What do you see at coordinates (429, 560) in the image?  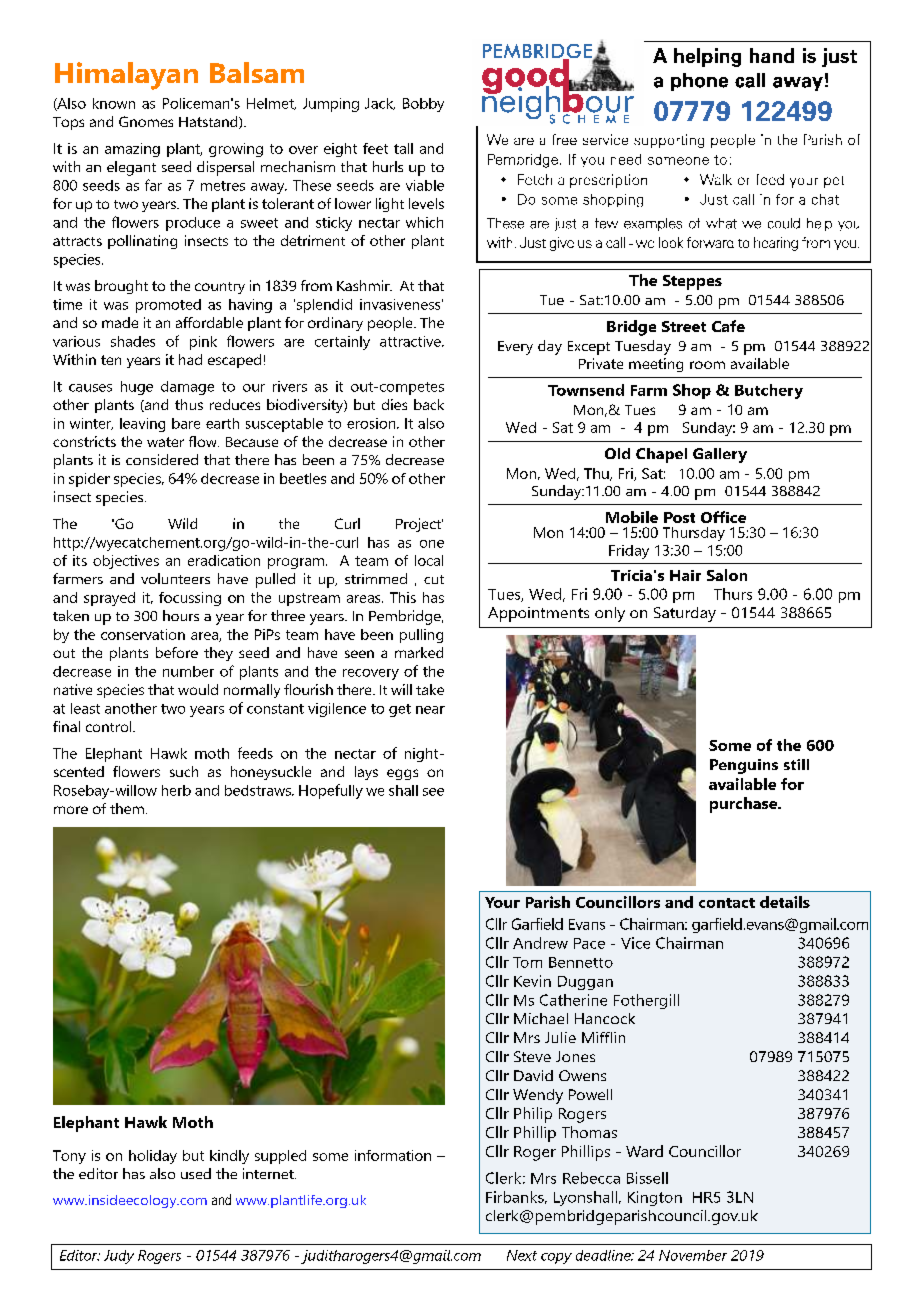 I see `local` at bounding box center [429, 560].
